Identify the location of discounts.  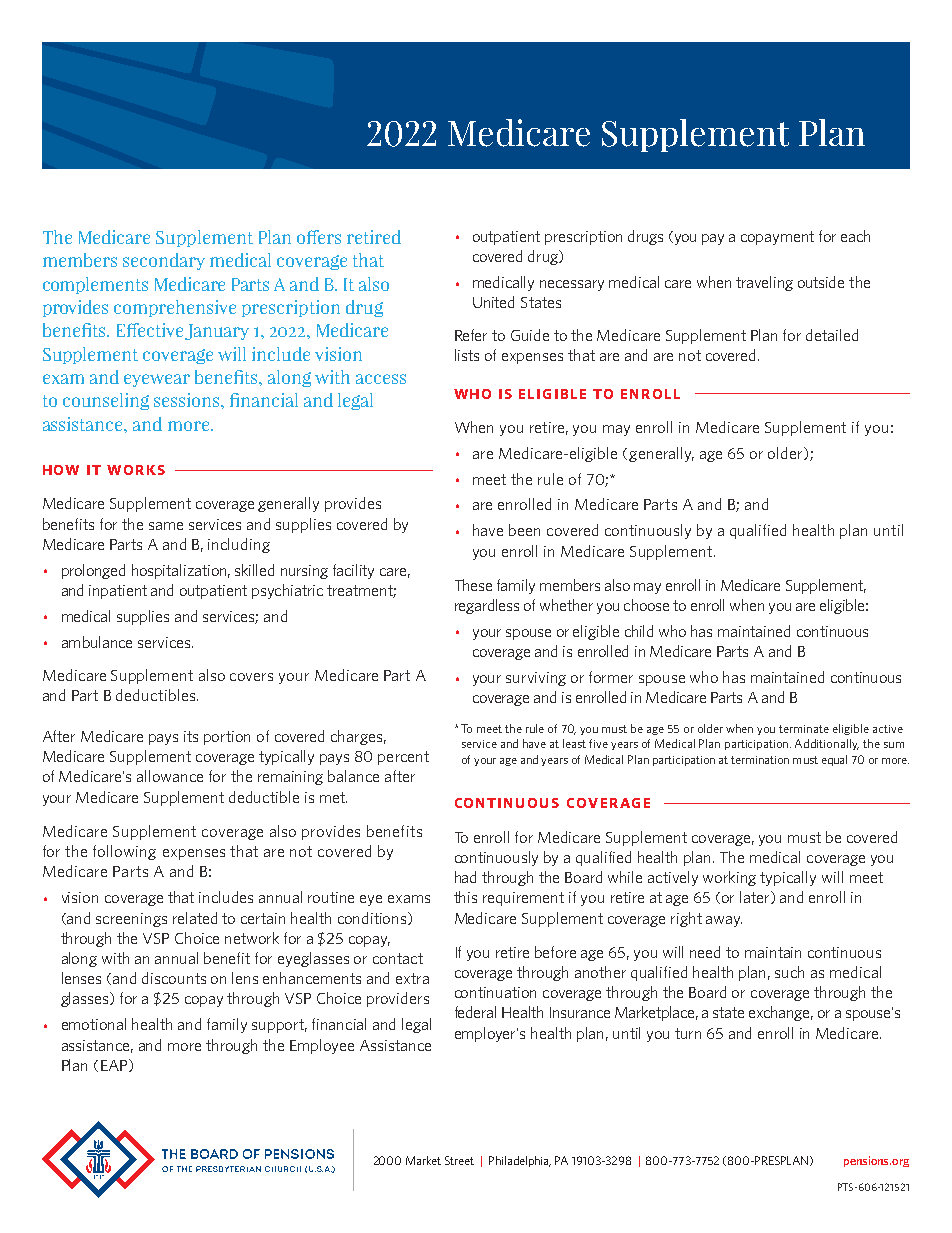
(174, 978).
